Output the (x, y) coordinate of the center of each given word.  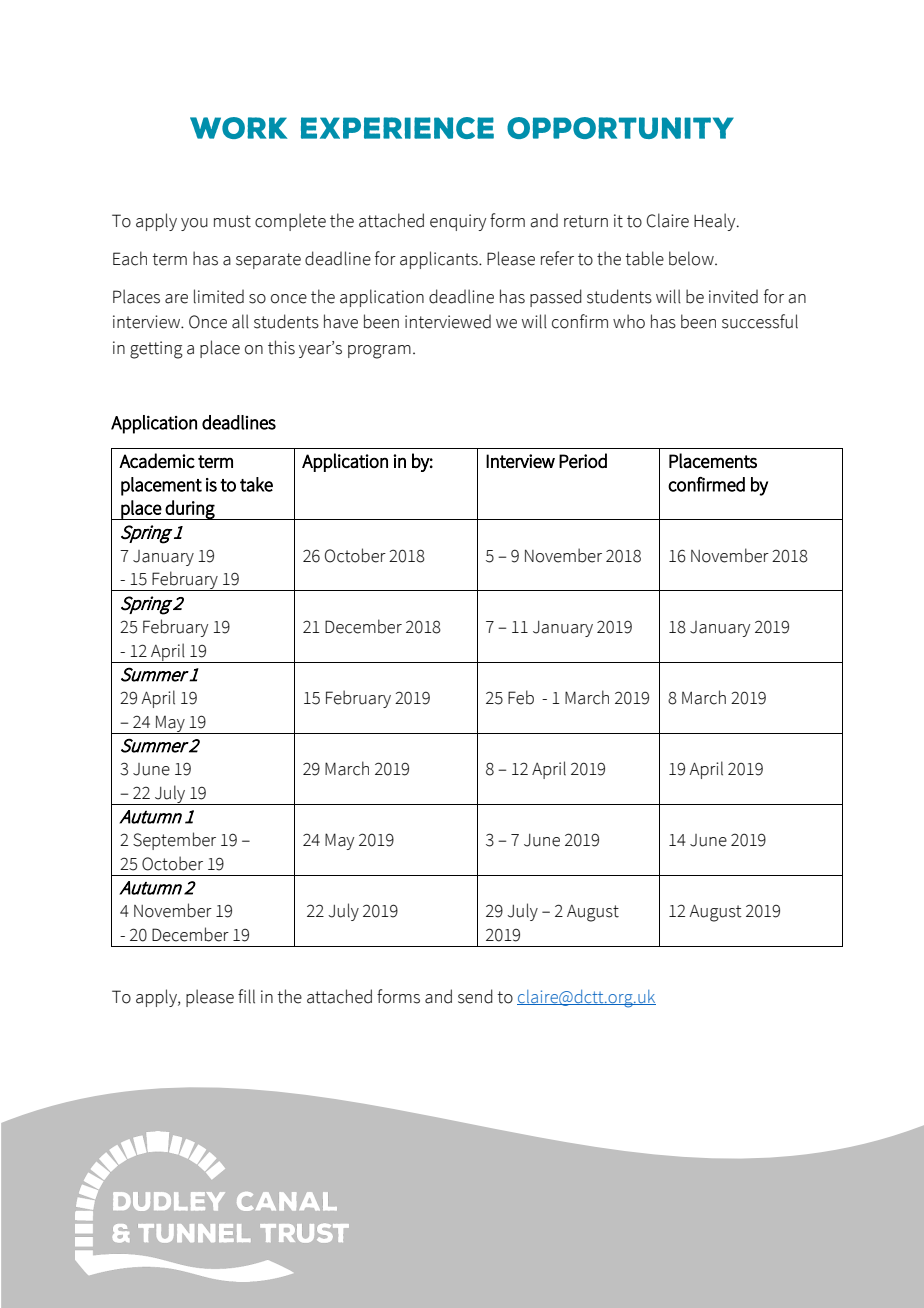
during (190, 510)
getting (156, 350)
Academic (157, 460)
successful (760, 321)
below (692, 258)
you (194, 224)
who (629, 321)
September (174, 841)
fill (246, 996)
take (256, 484)
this (281, 347)
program (379, 352)
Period (583, 460)
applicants (440, 260)
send (475, 996)
